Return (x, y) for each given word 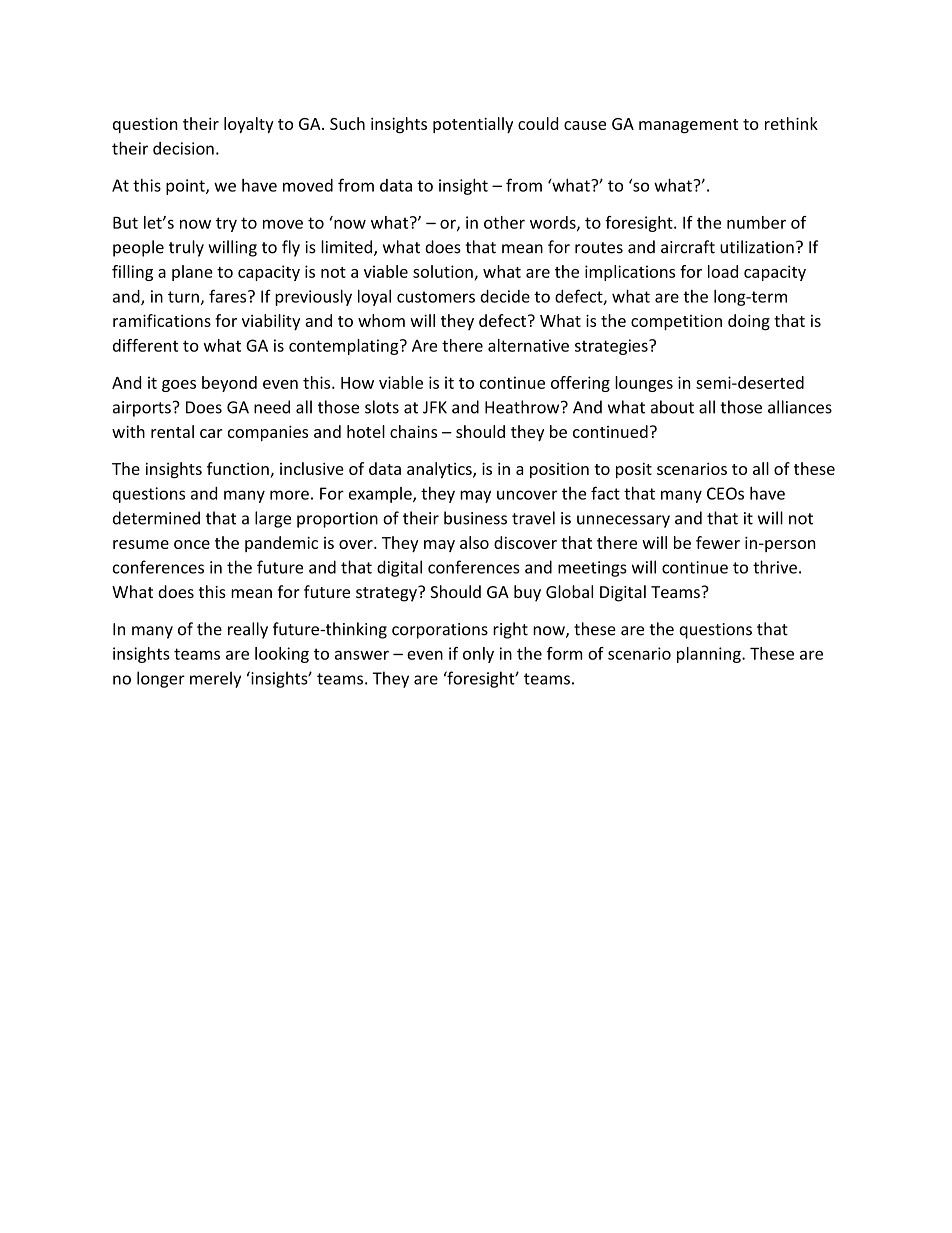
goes (179, 386)
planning (710, 655)
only (478, 655)
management (688, 126)
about (672, 407)
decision (183, 148)
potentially (473, 125)
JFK (435, 407)
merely (215, 679)
